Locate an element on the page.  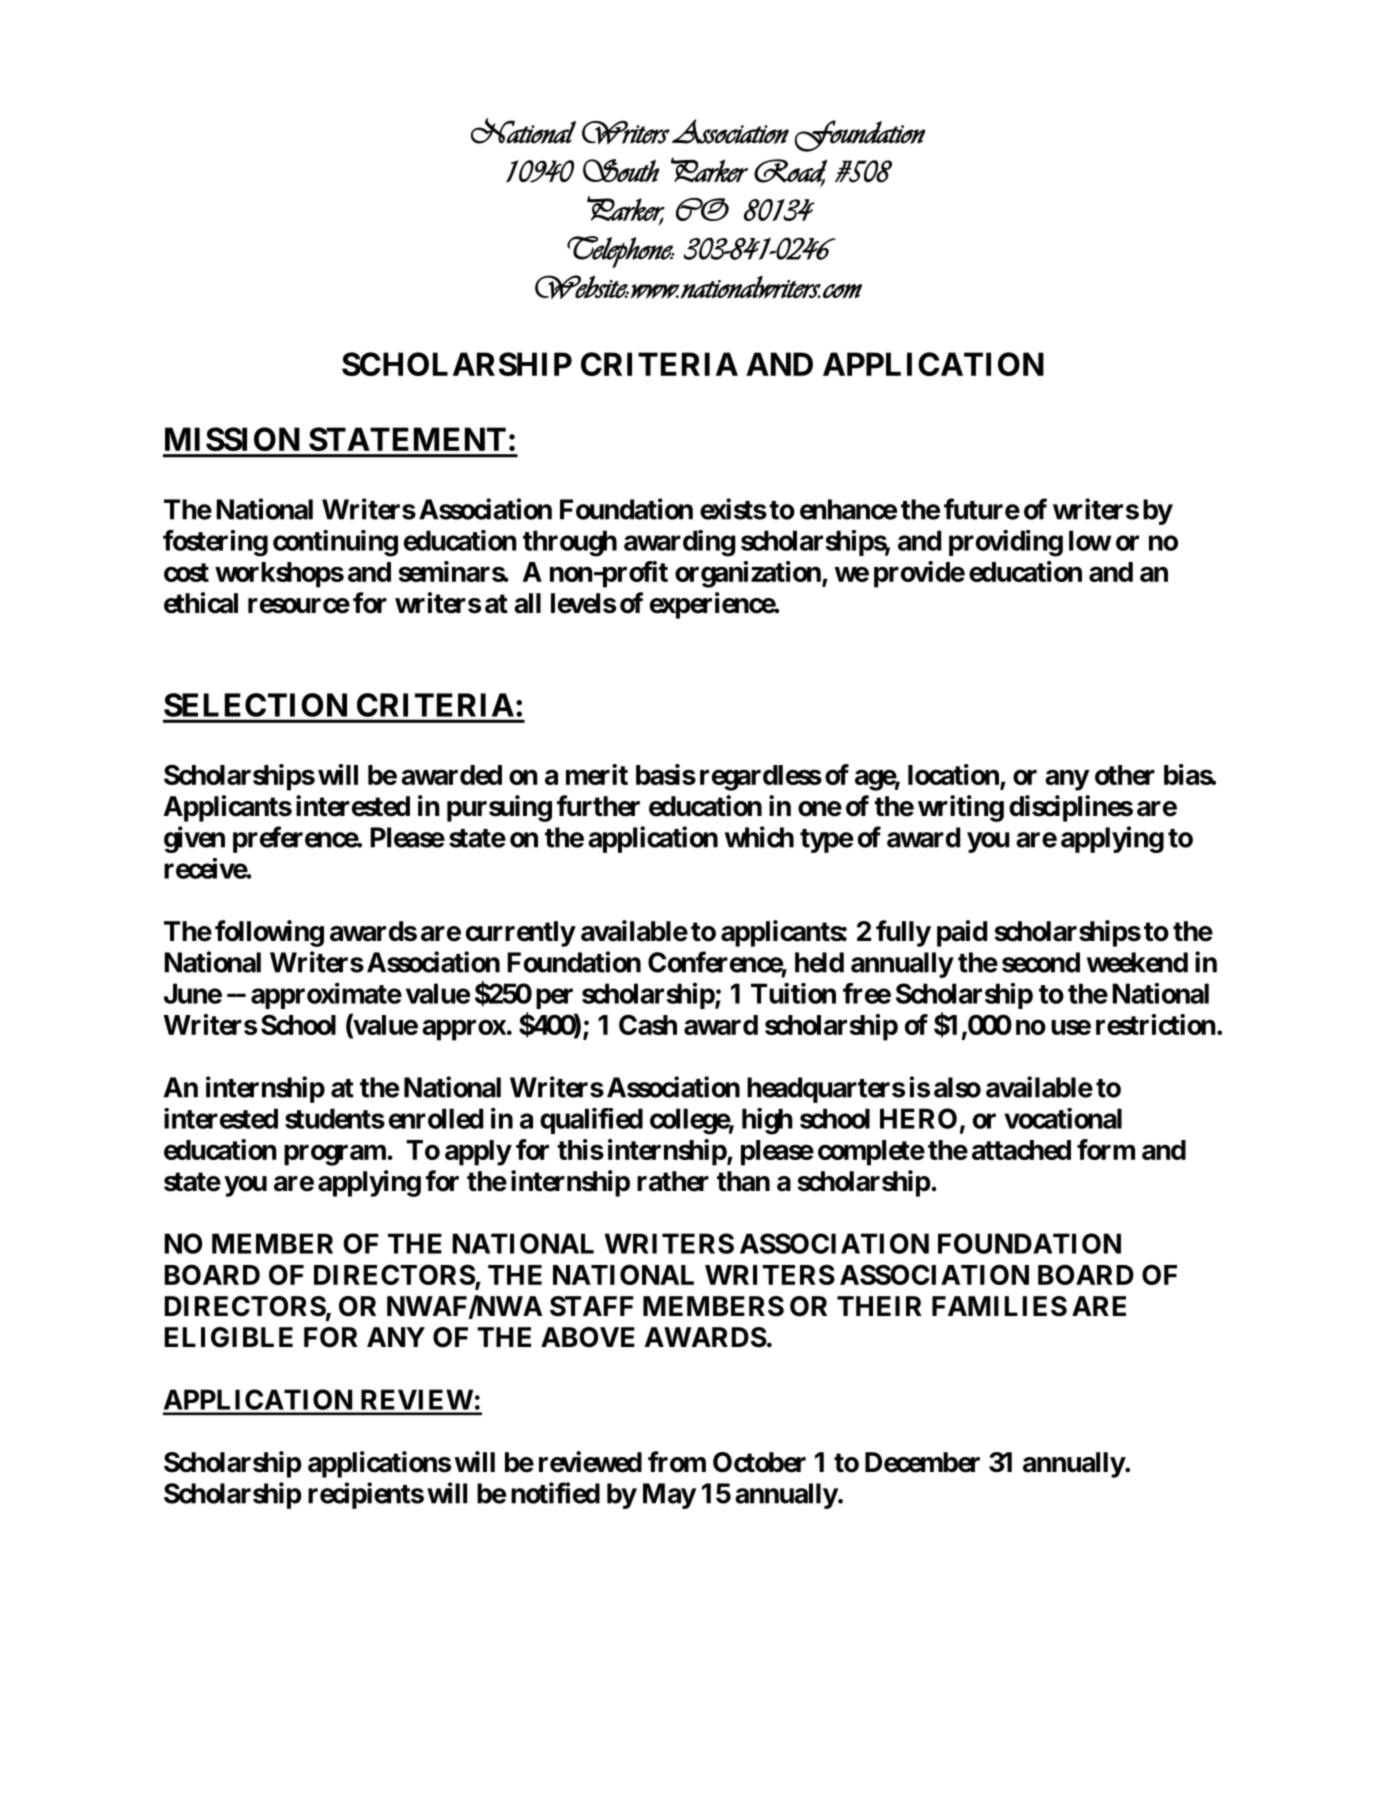
South is located at coordinates (621, 170).
